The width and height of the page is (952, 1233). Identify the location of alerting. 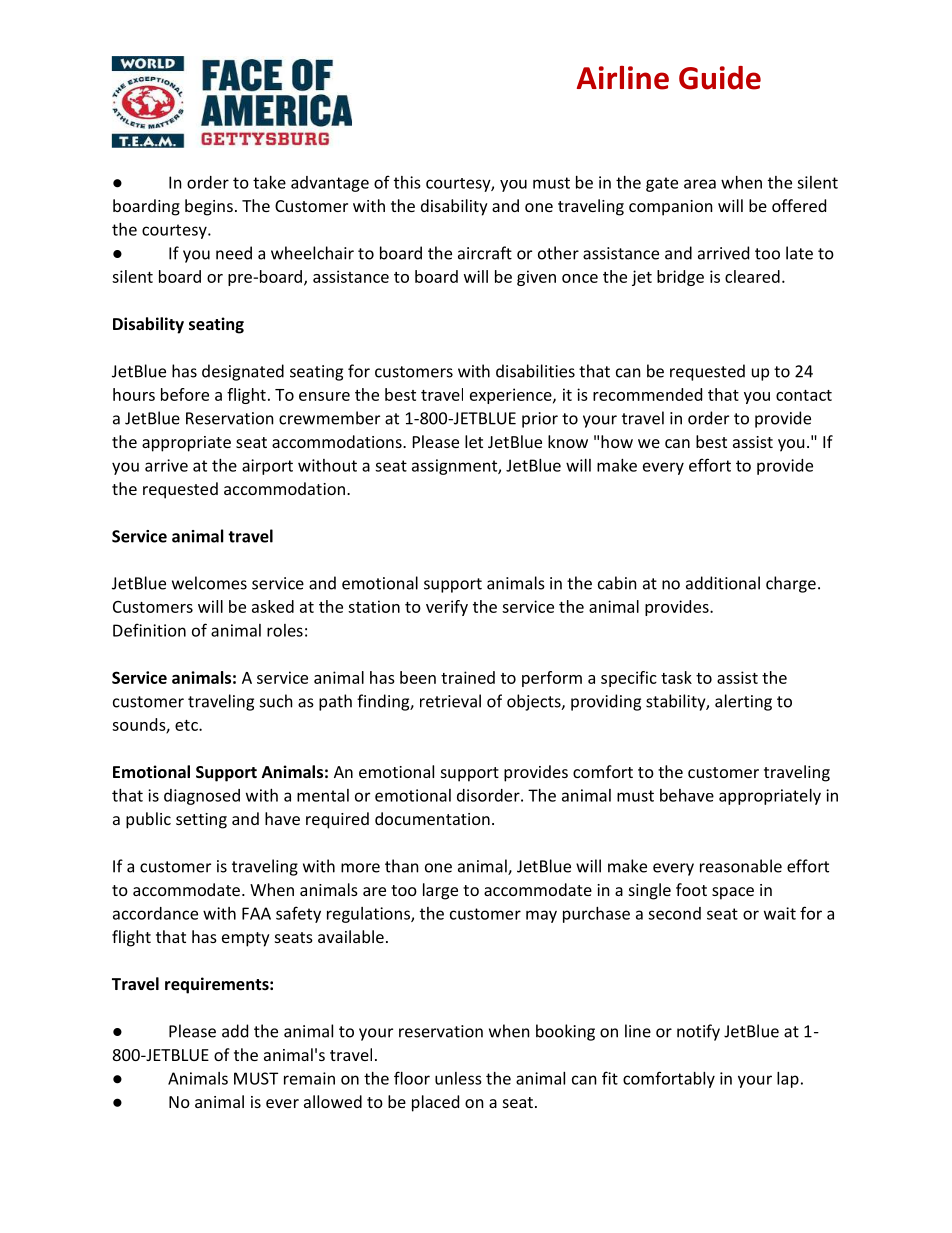
(743, 702).
